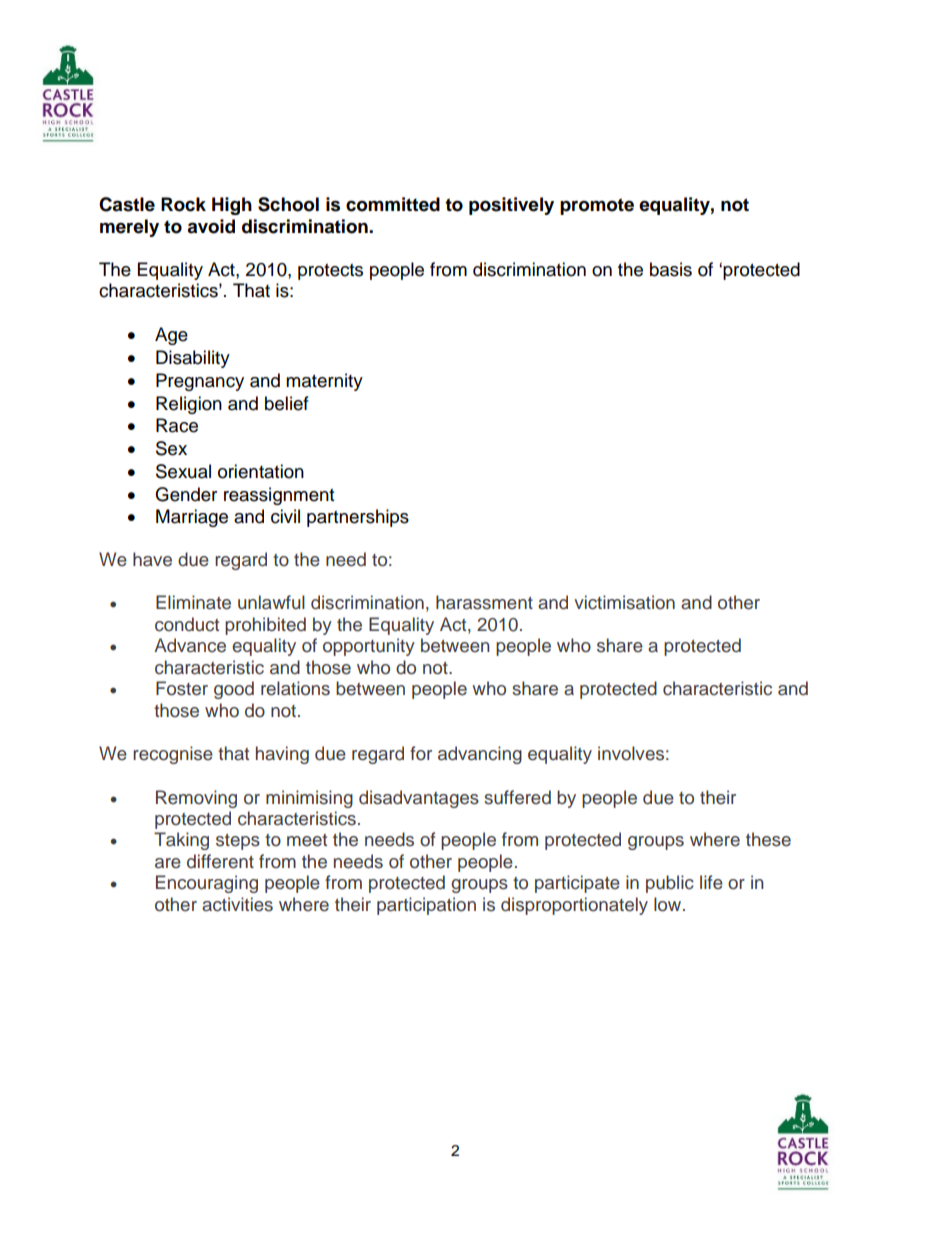 The height and width of the screenshot is (1233, 952). What do you see at coordinates (200, 382) in the screenshot?
I see `Pregnancy` at bounding box center [200, 382].
